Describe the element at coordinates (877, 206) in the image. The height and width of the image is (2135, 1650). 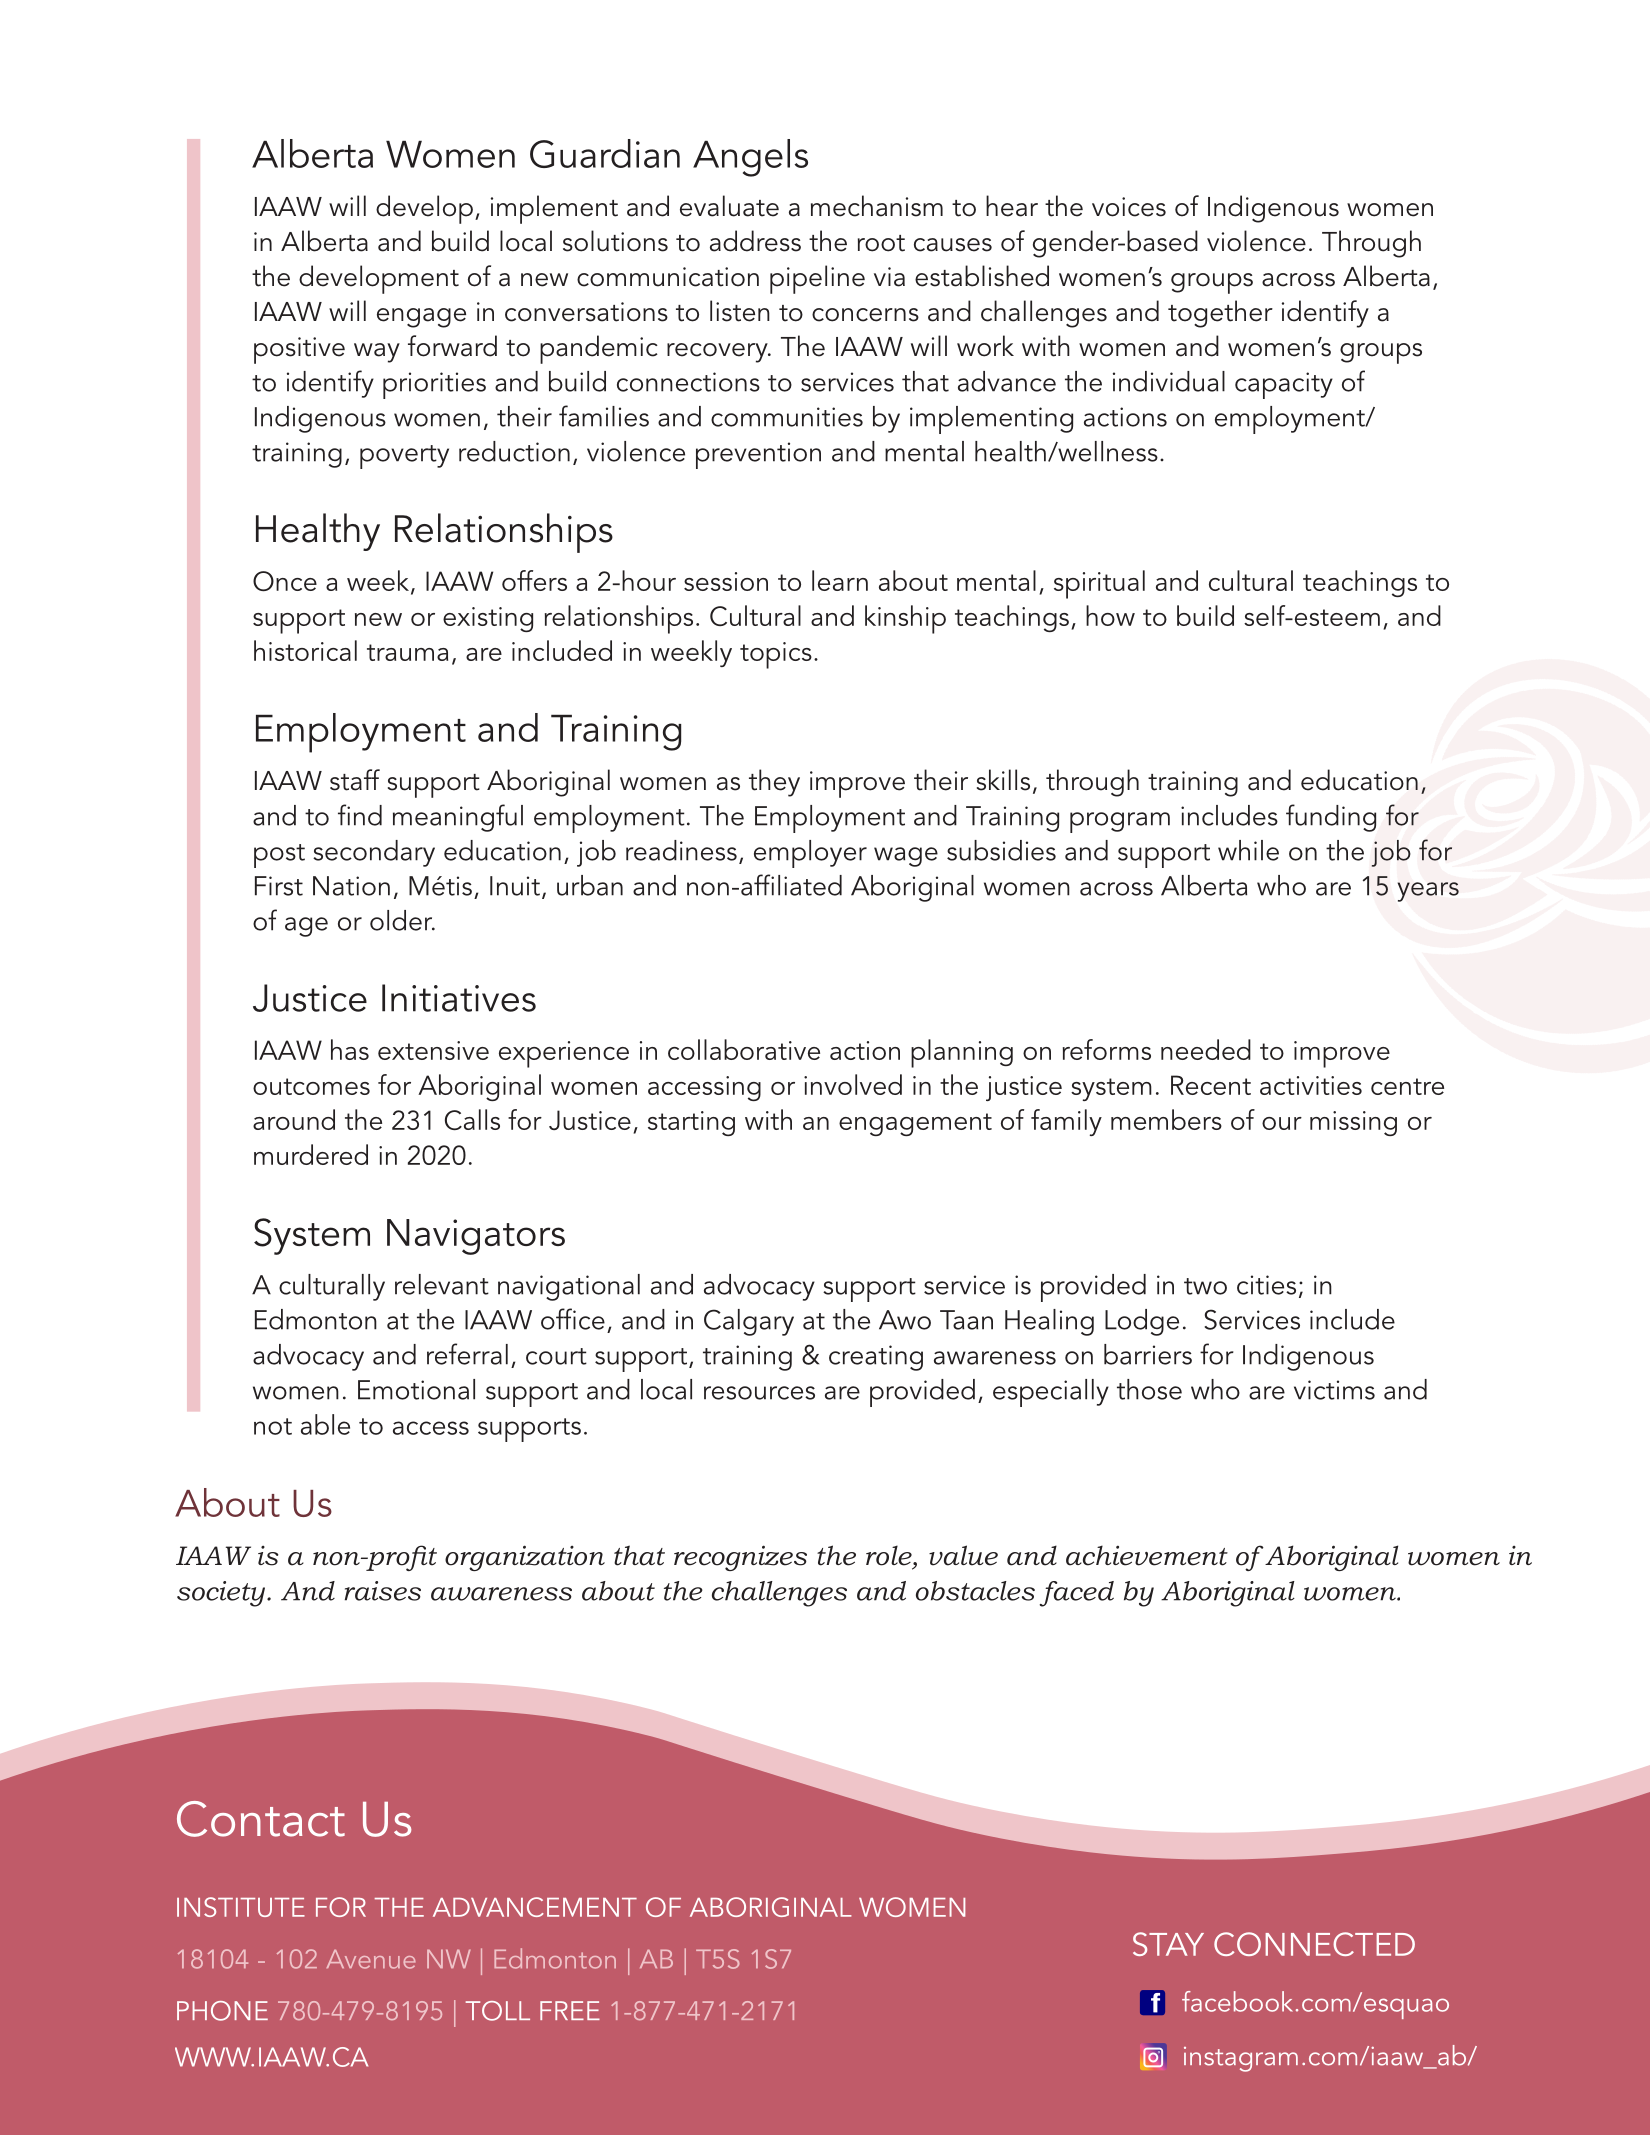
I see `mechanism` at that location.
